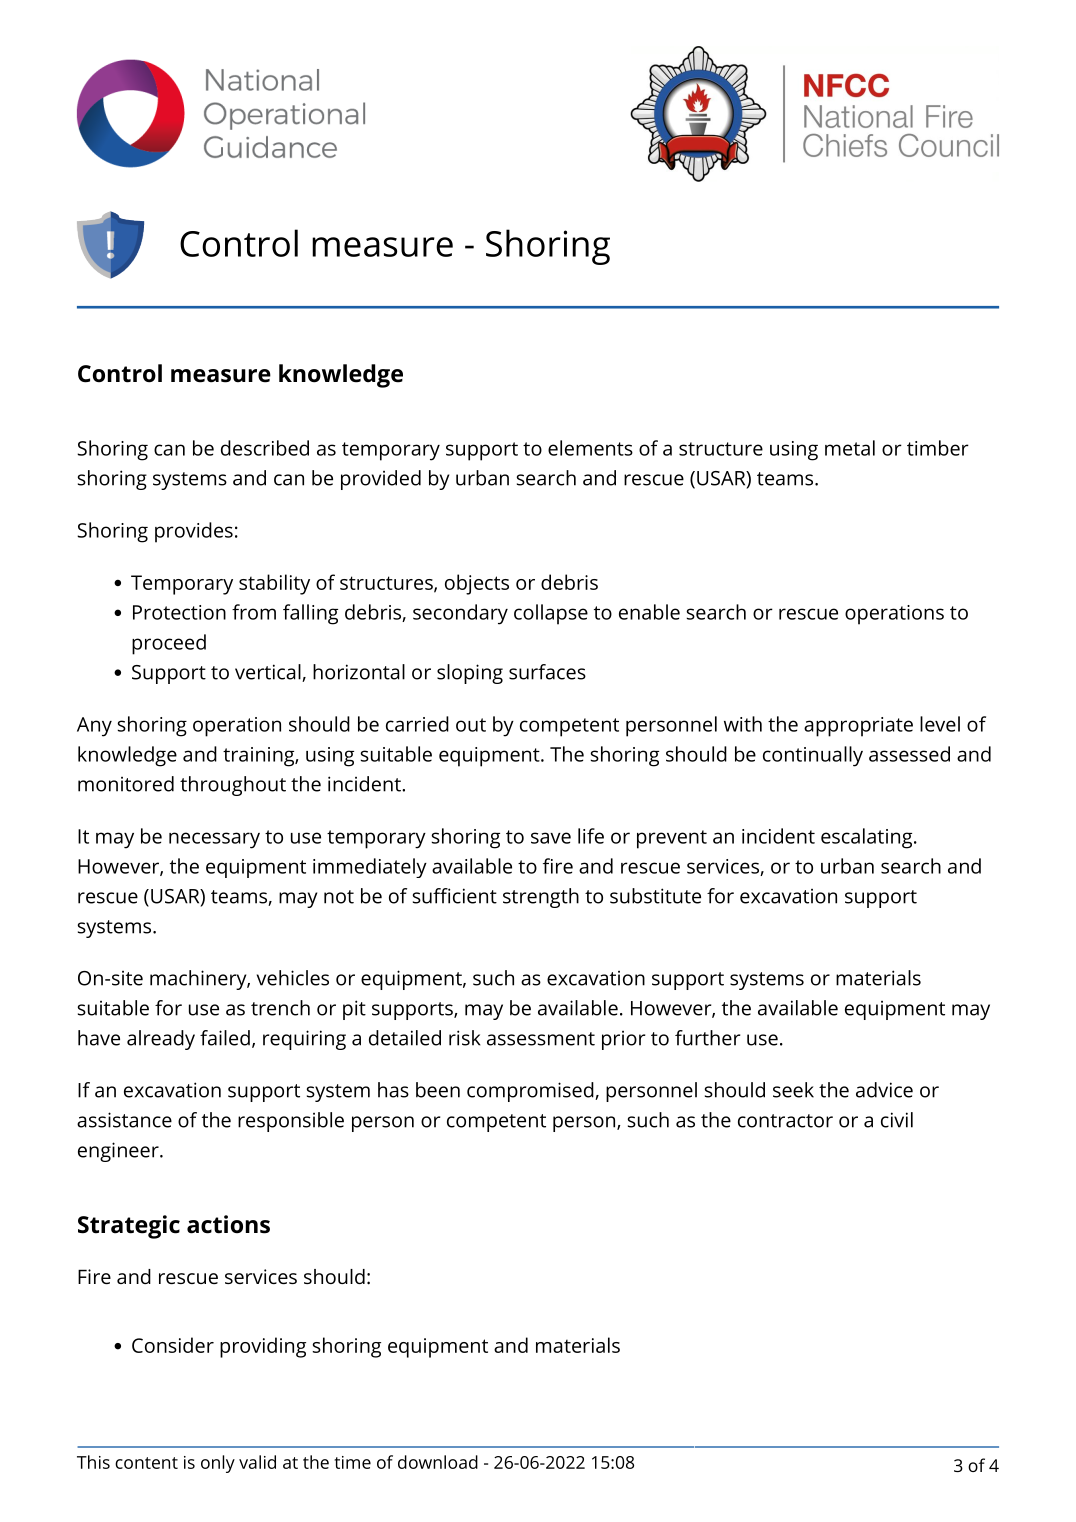 This document has height=1522, width=1076. I want to click on compromised, so click(531, 1092).
